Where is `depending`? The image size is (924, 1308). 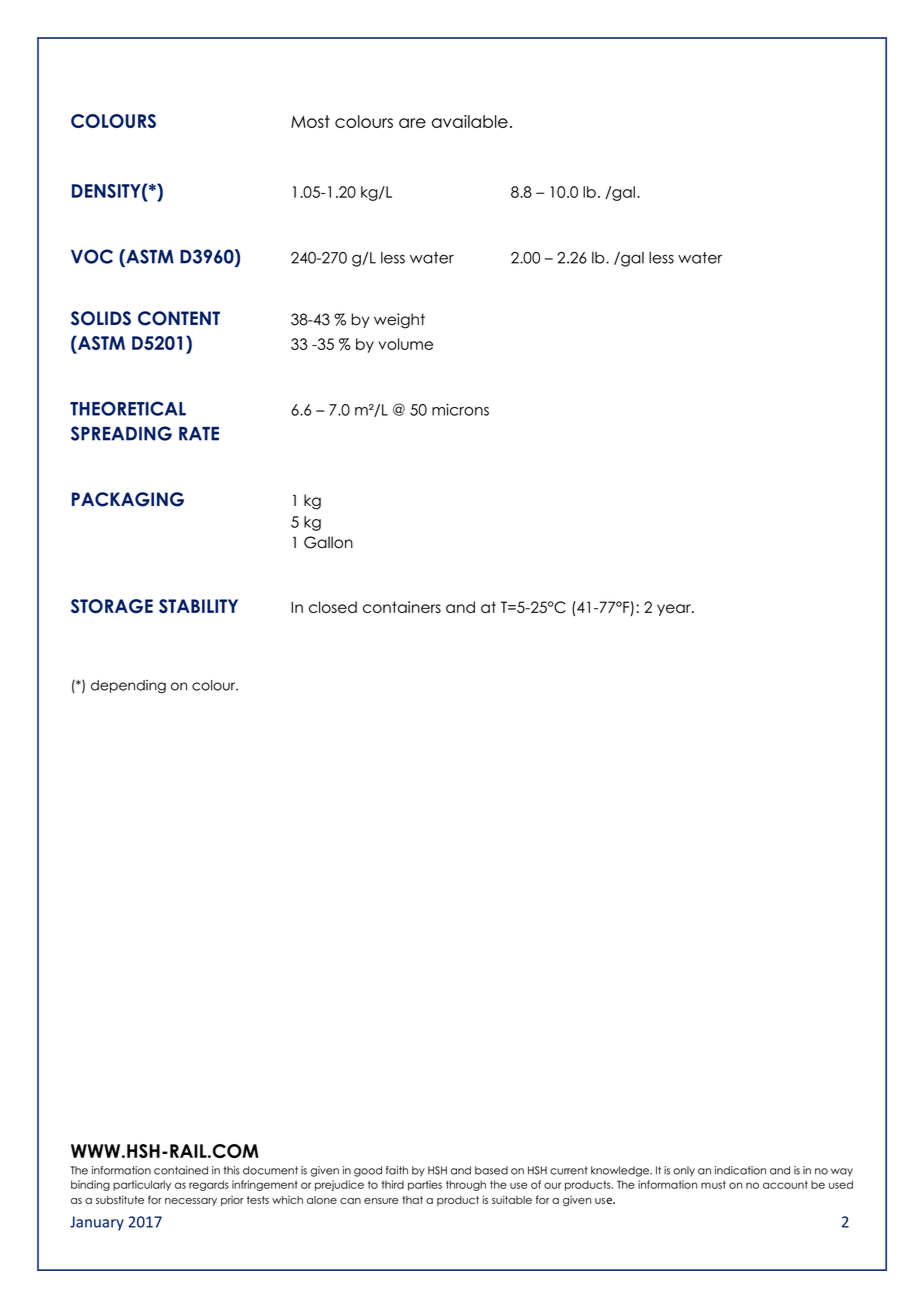
depending is located at coordinates (128, 687).
